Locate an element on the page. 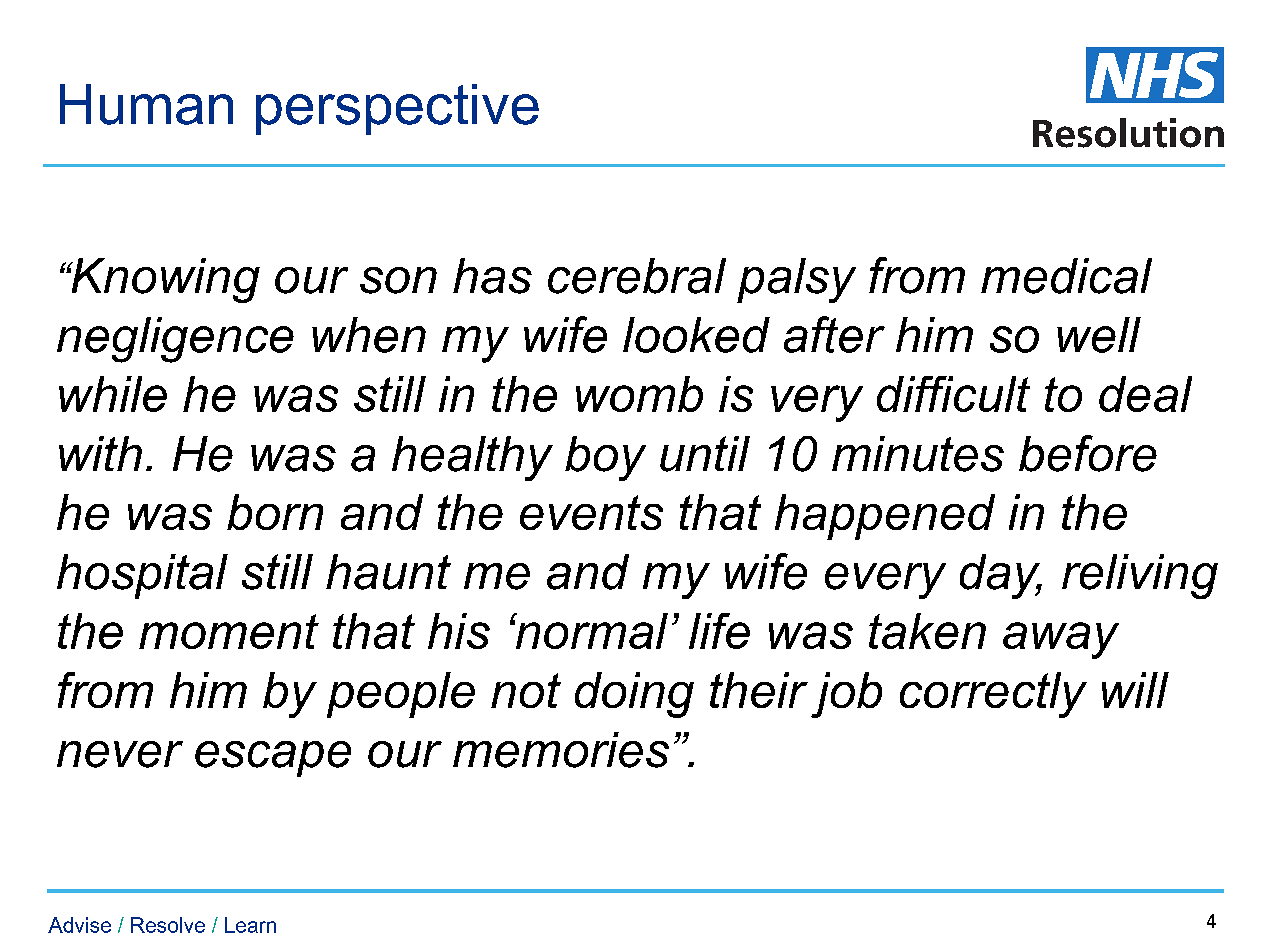 The width and height of the document is (1270, 952). perspective is located at coordinates (397, 109).
